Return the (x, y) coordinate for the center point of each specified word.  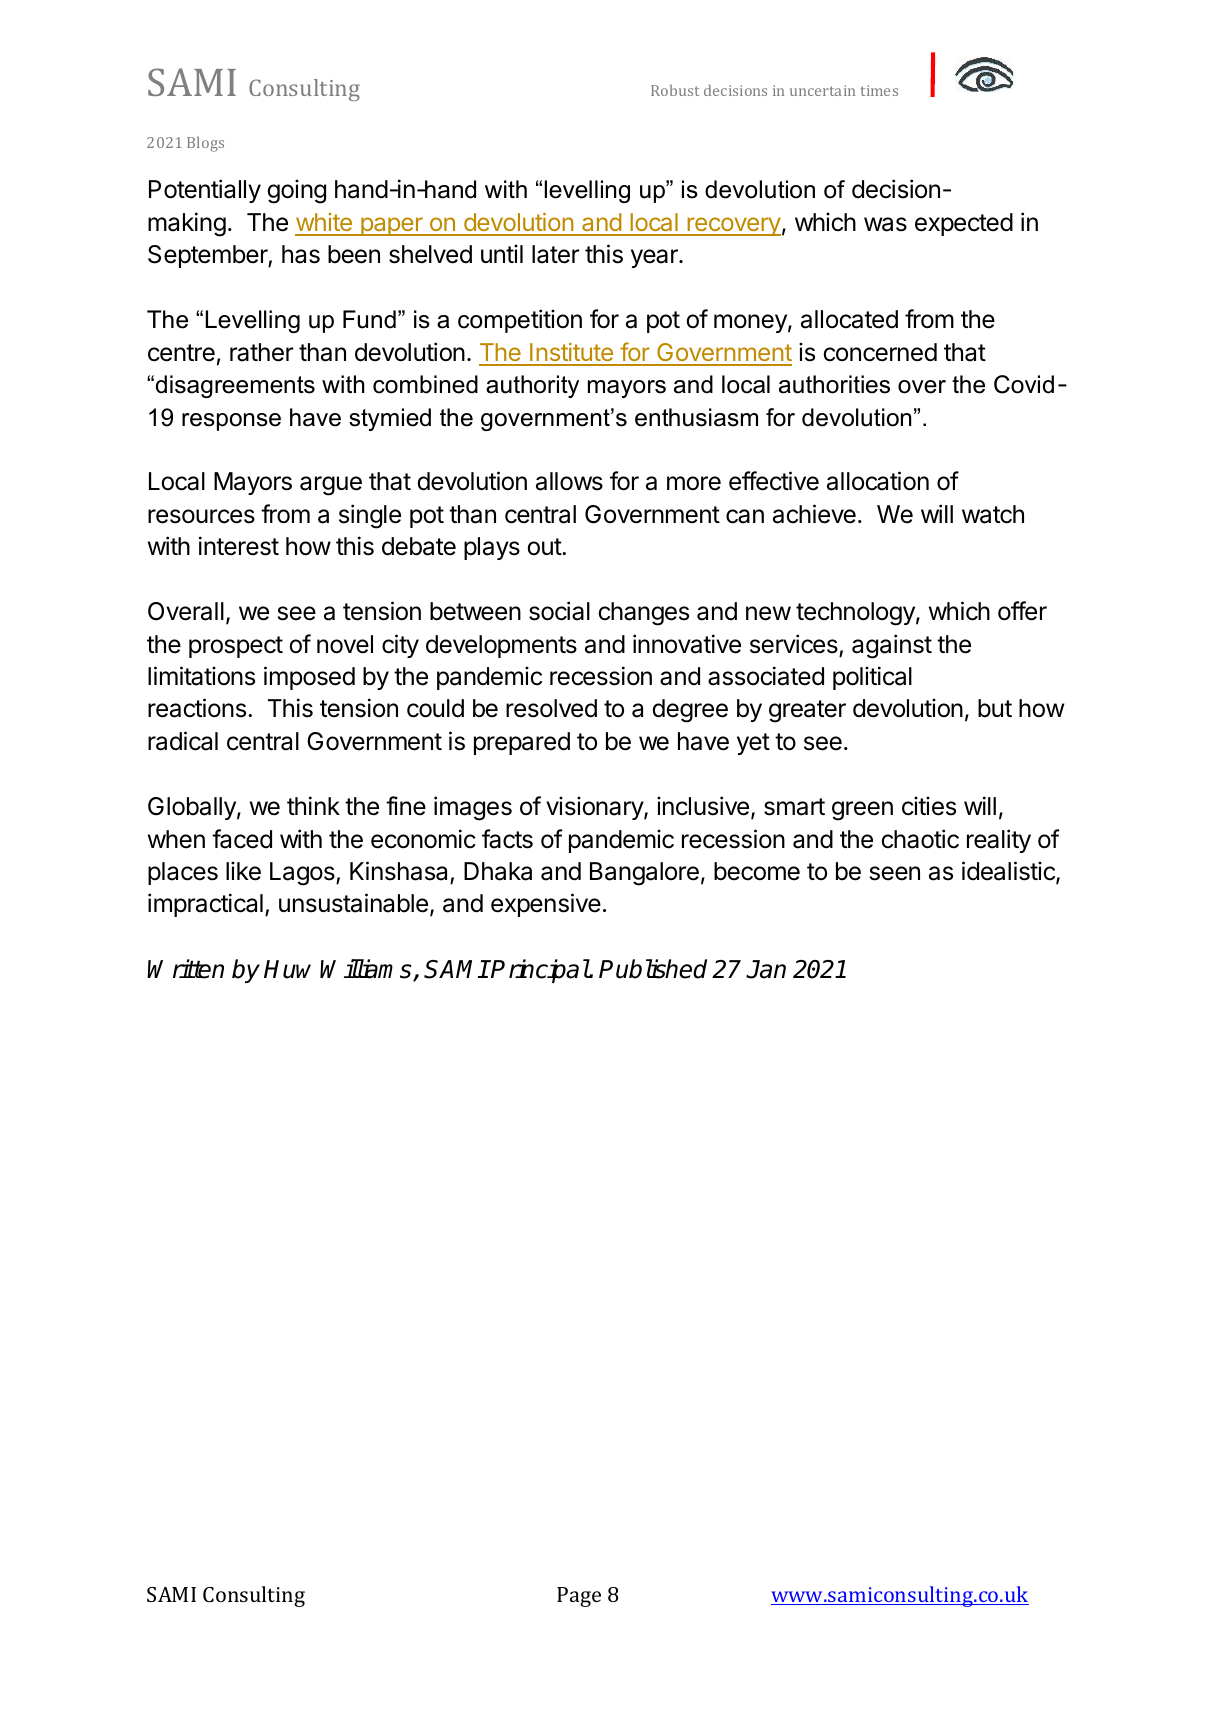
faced (242, 839)
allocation (878, 481)
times (879, 90)
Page (579, 1597)
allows (569, 481)
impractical (205, 905)
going (296, 191)
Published (653, 969)
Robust (675, 90)
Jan (766, 969)
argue (331, 486)
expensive (546, 905)
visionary (595, 808)
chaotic (920, 839)
